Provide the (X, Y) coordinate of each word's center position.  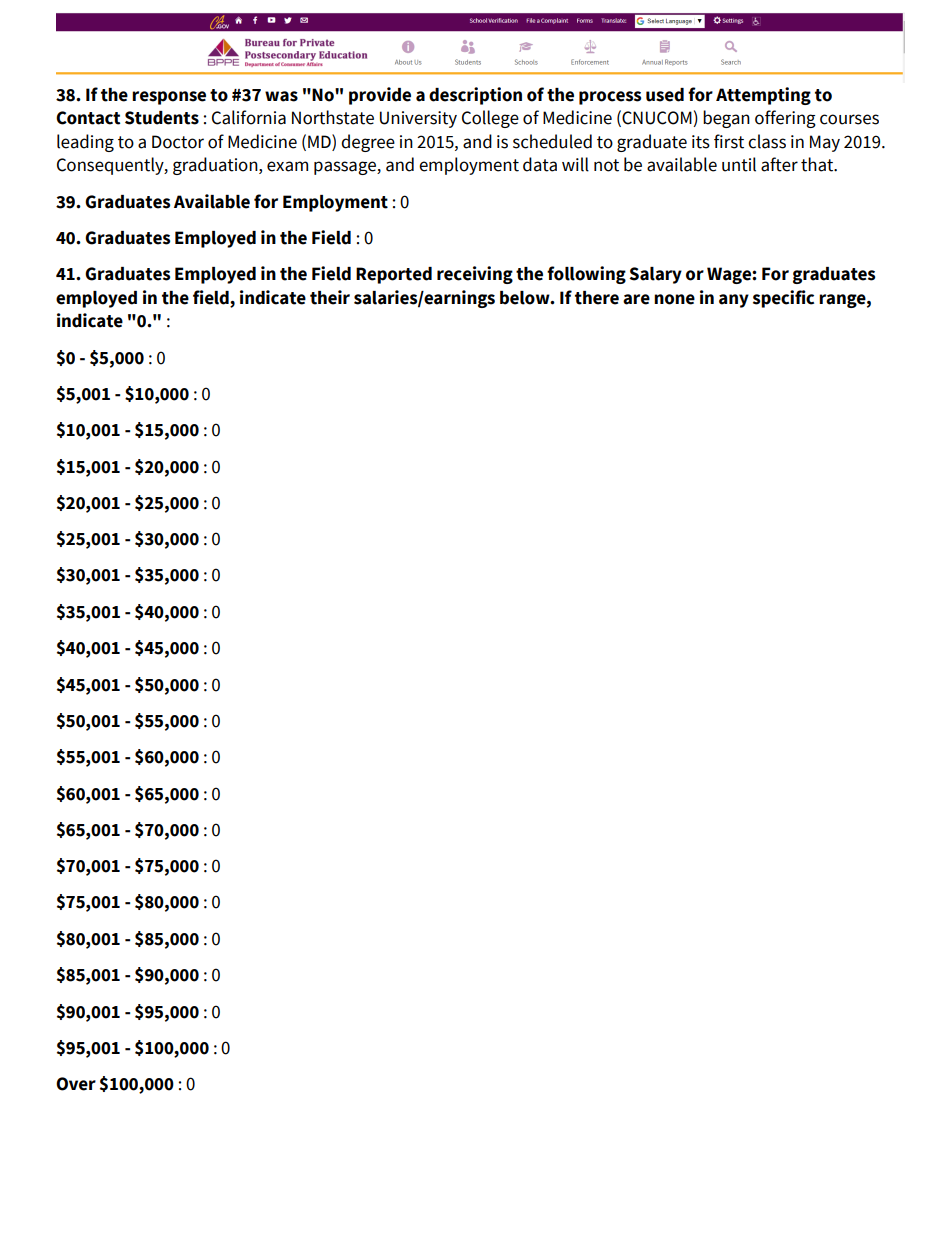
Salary (655, 275)
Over (76, 1084)
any (734, 301)
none (674, 299)
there (597, 298)
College (490, 119)
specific (783, 299)
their (330, 297)
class (767, 141)
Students (162, 118)
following (586, 275)
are (636, 299)
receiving (475, 275)
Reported (394, 275)
